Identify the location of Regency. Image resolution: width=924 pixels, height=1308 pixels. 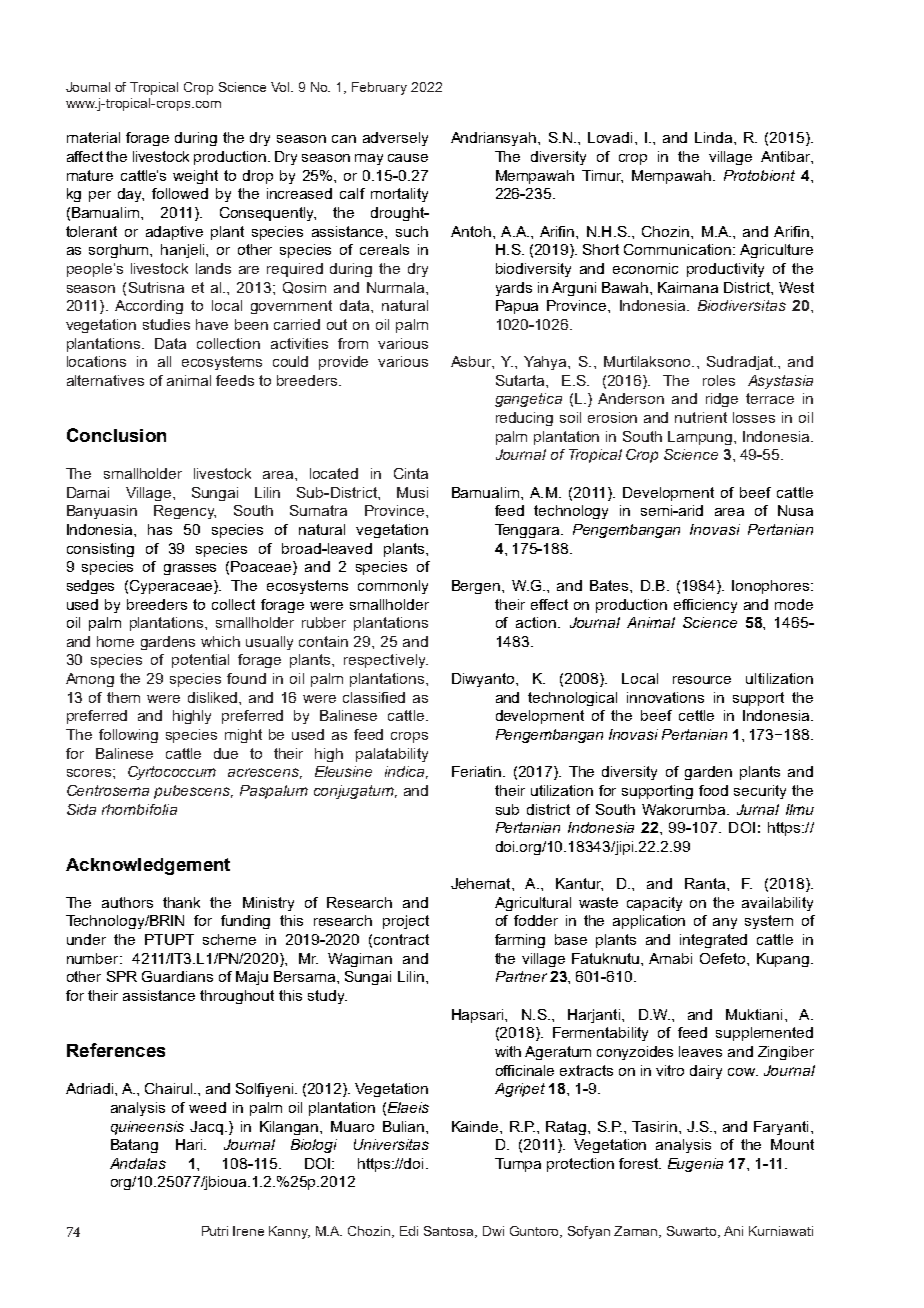
(185, 512).
